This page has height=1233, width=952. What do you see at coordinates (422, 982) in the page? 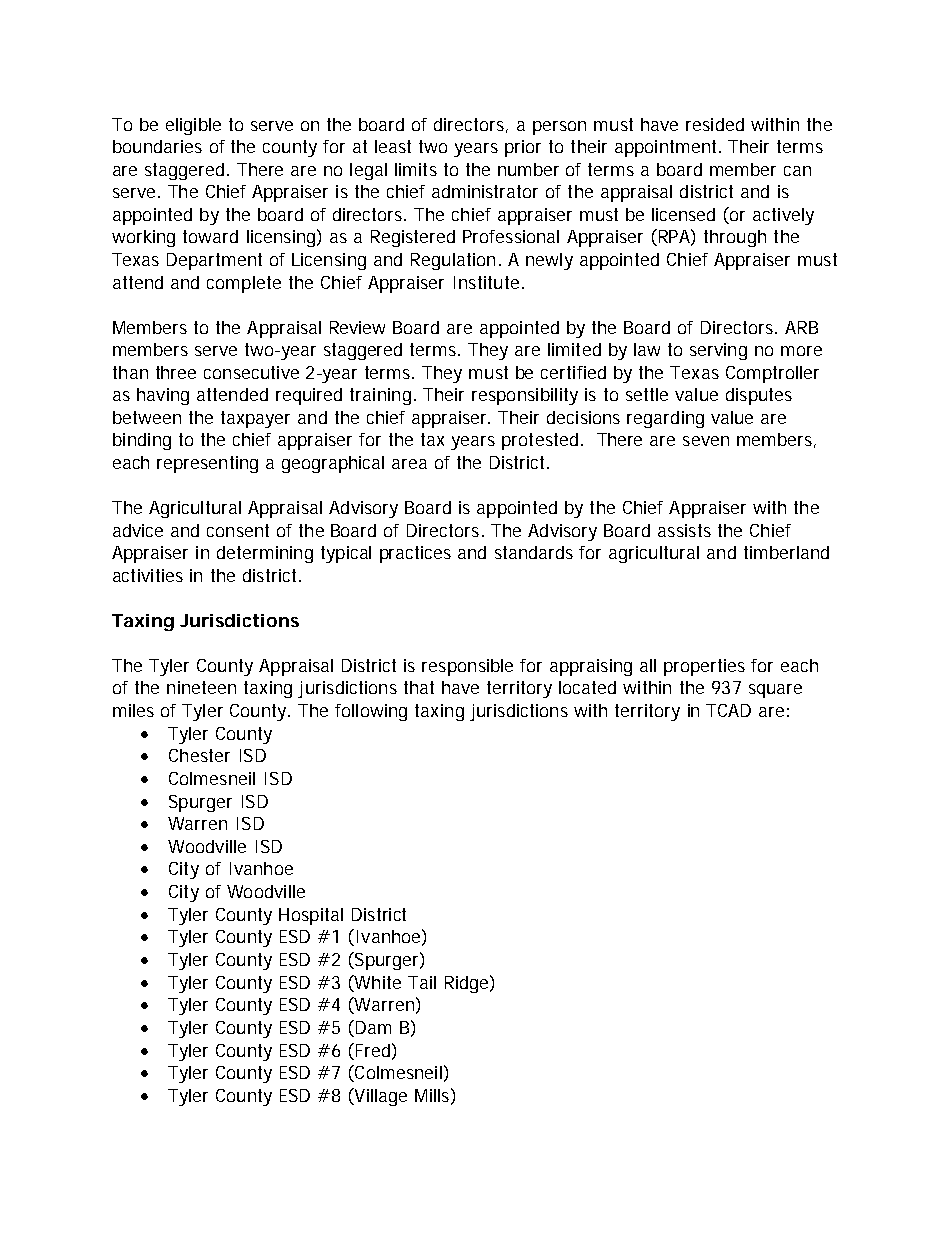
I see `Tail` at bounding box center [422, 982].
